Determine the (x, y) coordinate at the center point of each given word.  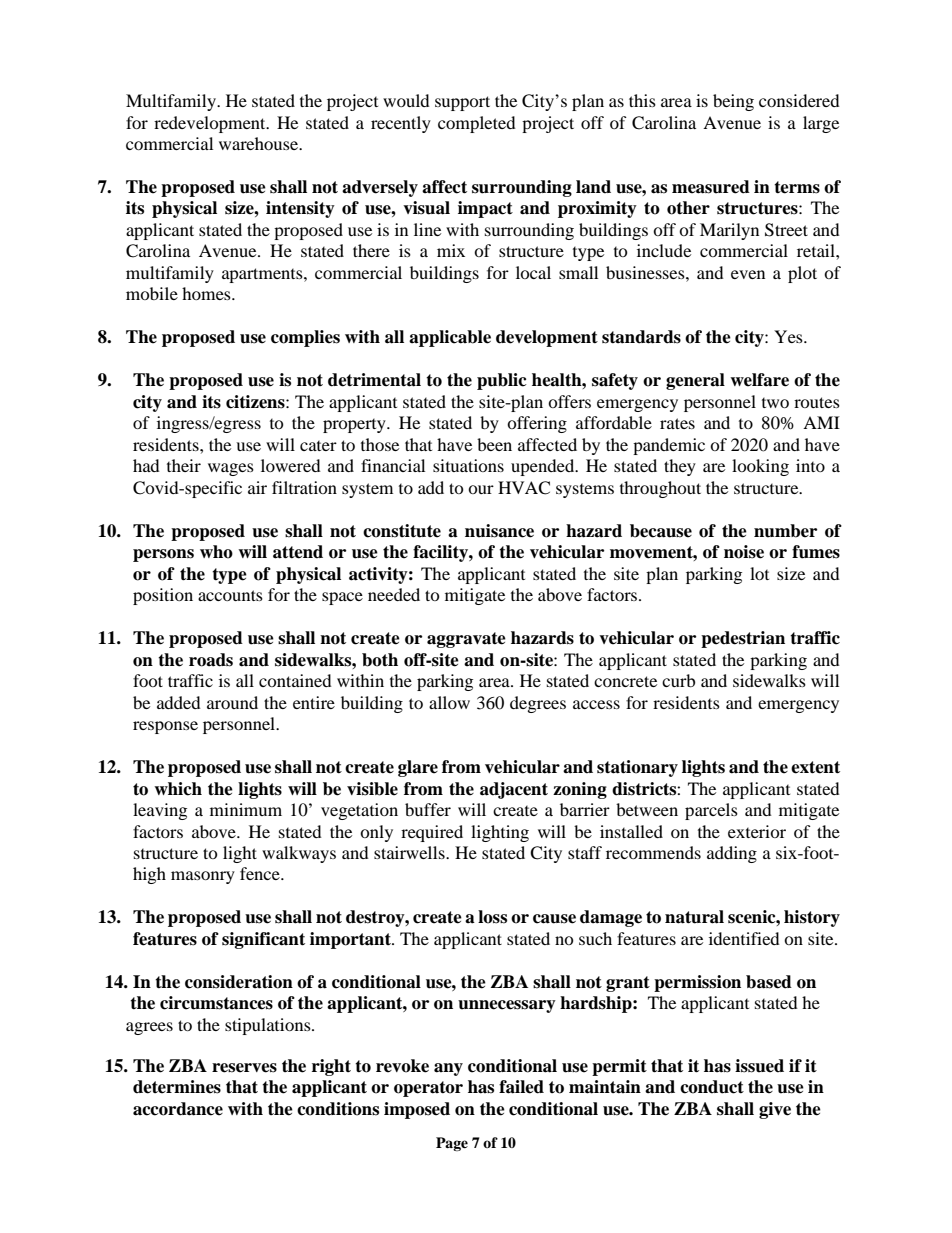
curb (678, 680)
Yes (789, 336)
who (216, 552)
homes (207, 293)
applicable (450, 338)
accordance (178, 1109)
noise (744, 552)
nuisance (499, 531)
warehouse (260, 143)
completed (477, 124)
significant (263, 940)
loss (492, 917)
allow (449, 702)
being (733, 102)
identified (744, 938)
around (232, 702)
